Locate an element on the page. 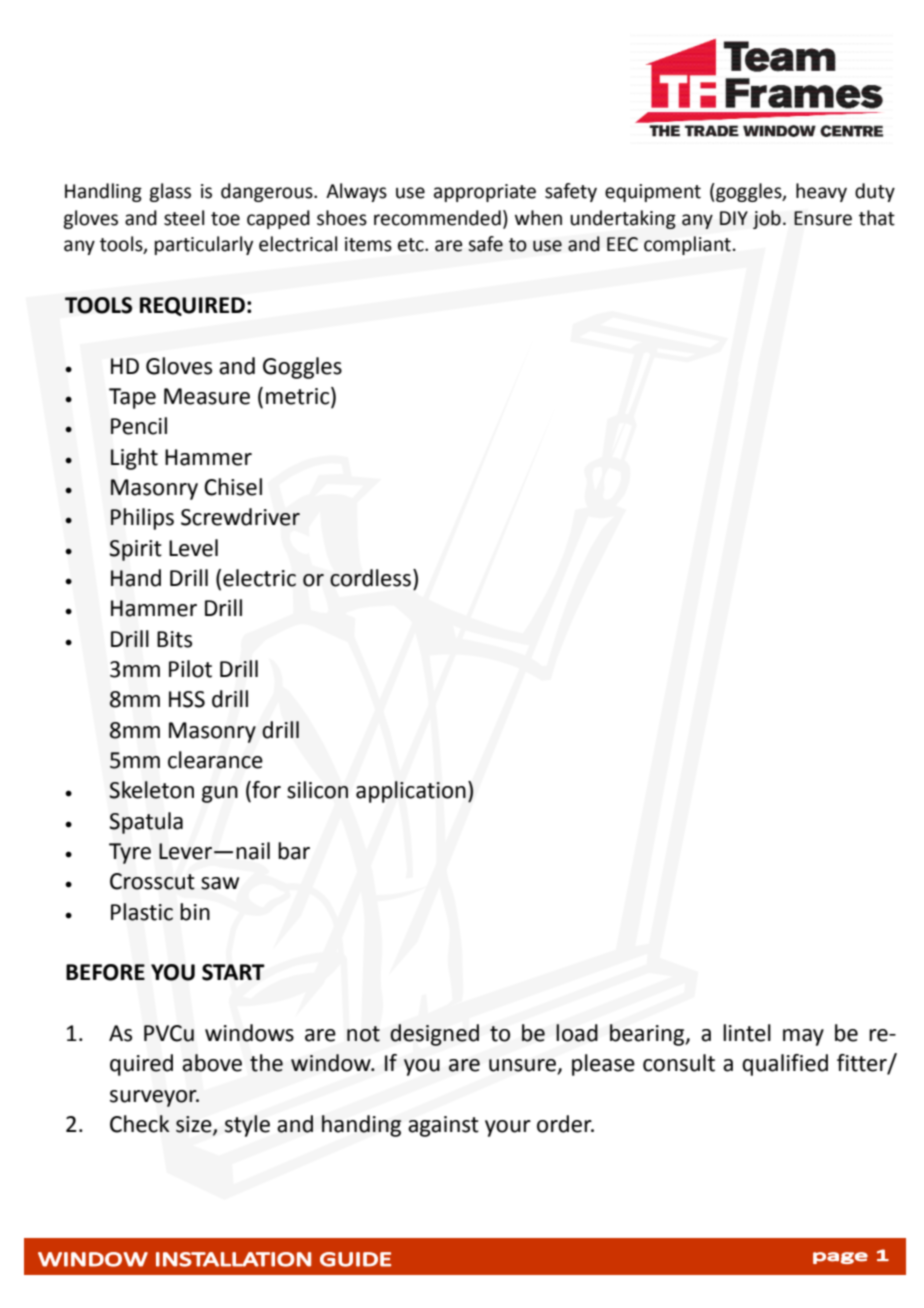 This page has height=1308, width=924. application is located at coordinates (411, 792).
